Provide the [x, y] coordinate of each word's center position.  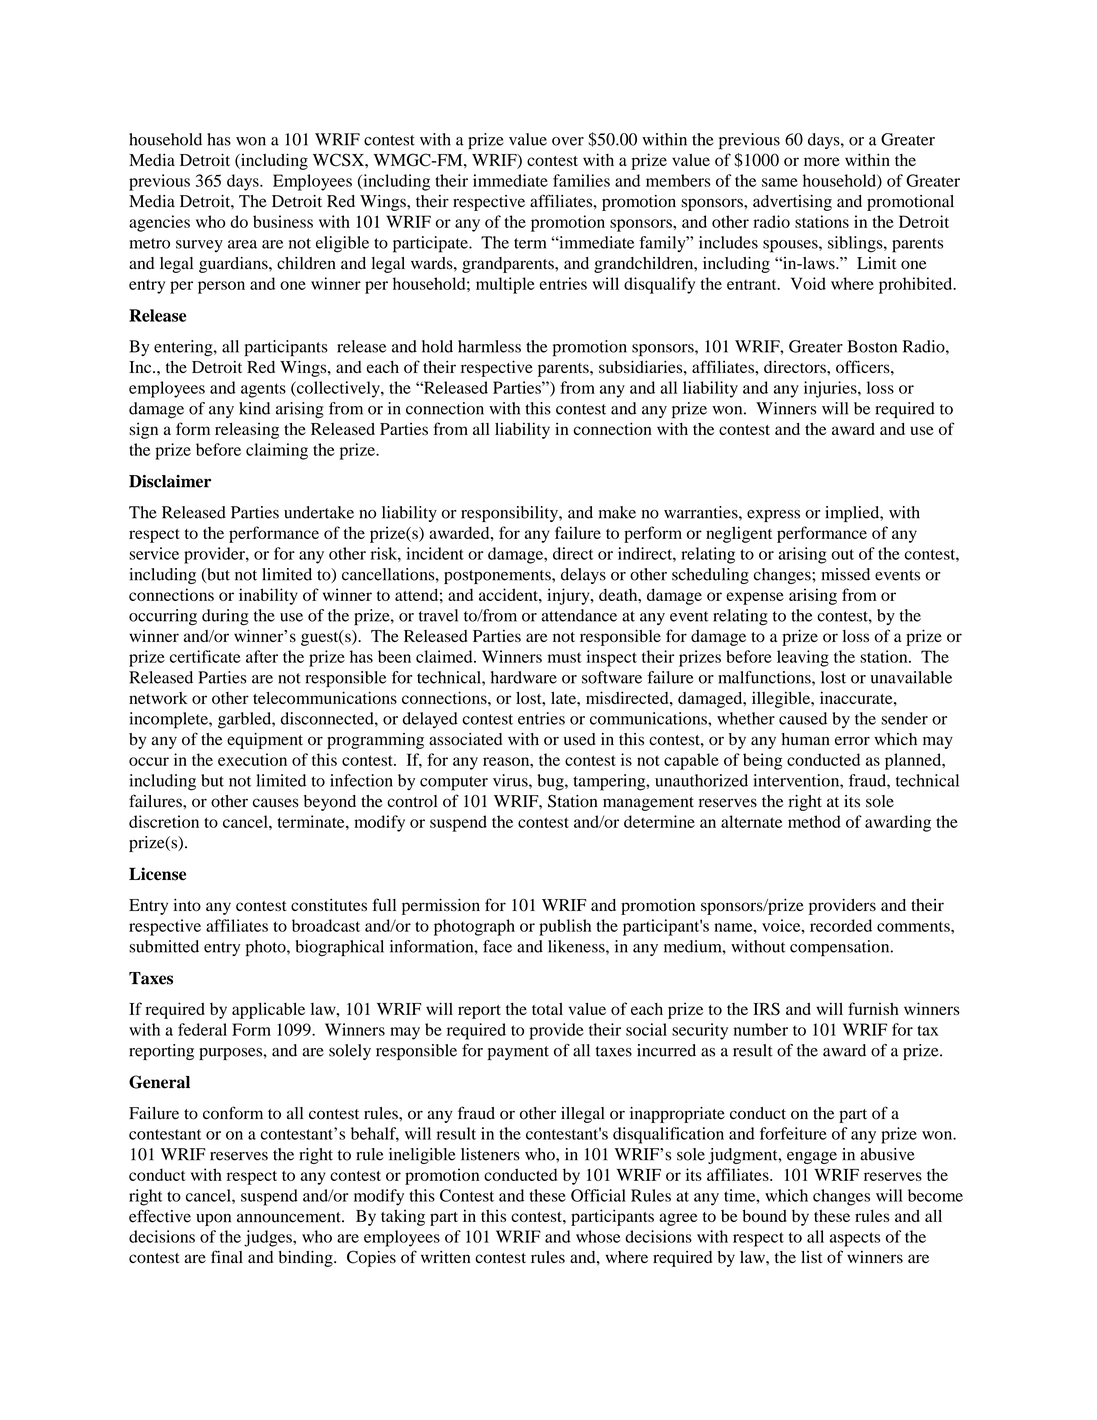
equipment [265, 741]
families [581, 180]
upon [213, 1219]
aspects [855, 1239]
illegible [782, 699]
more [822, 161]
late [564, 698]
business [283, 221]
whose [598, 1236]
